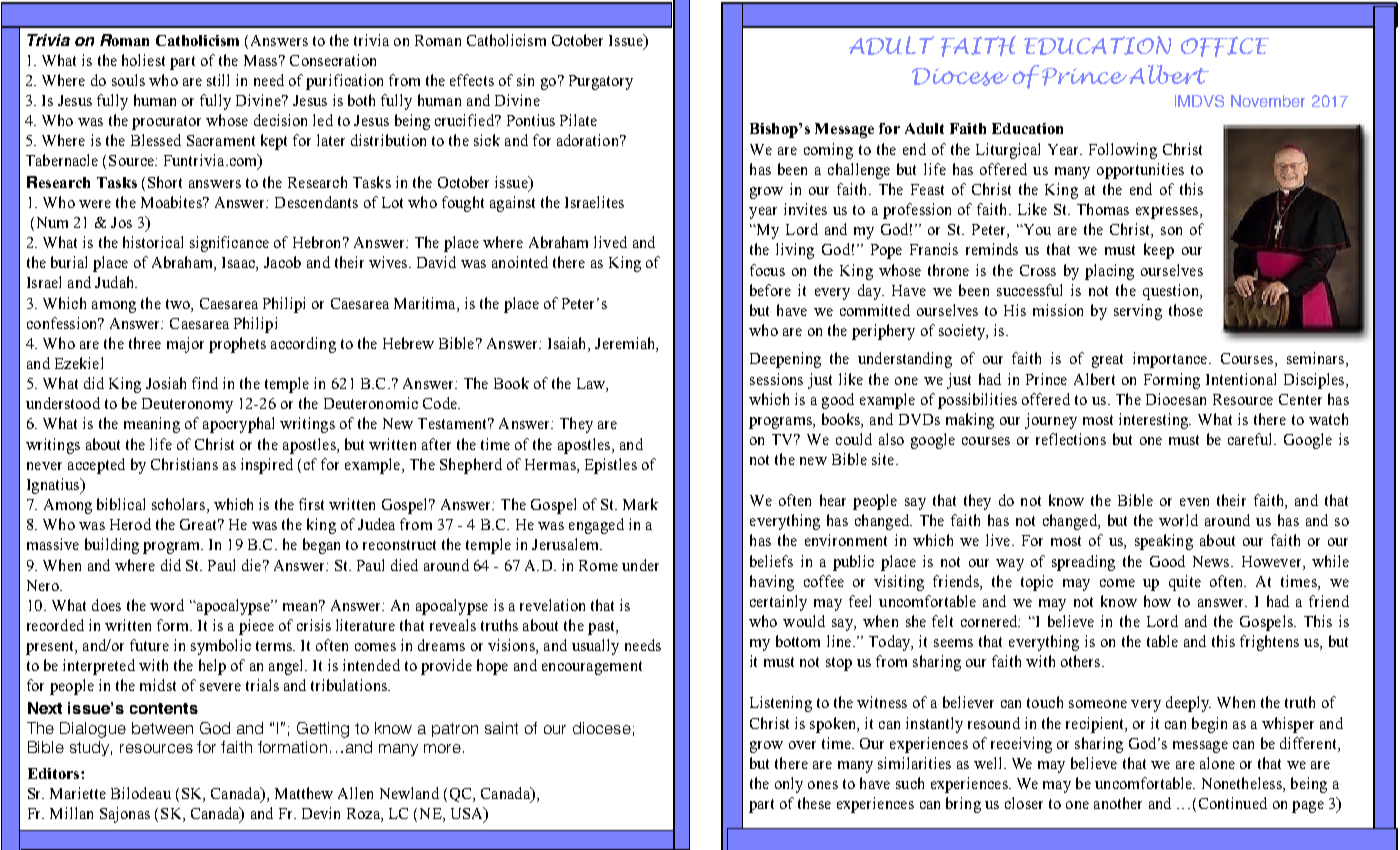 This screenshot has width=1400, height=850. I want to click on focus, so click(767, 270).
